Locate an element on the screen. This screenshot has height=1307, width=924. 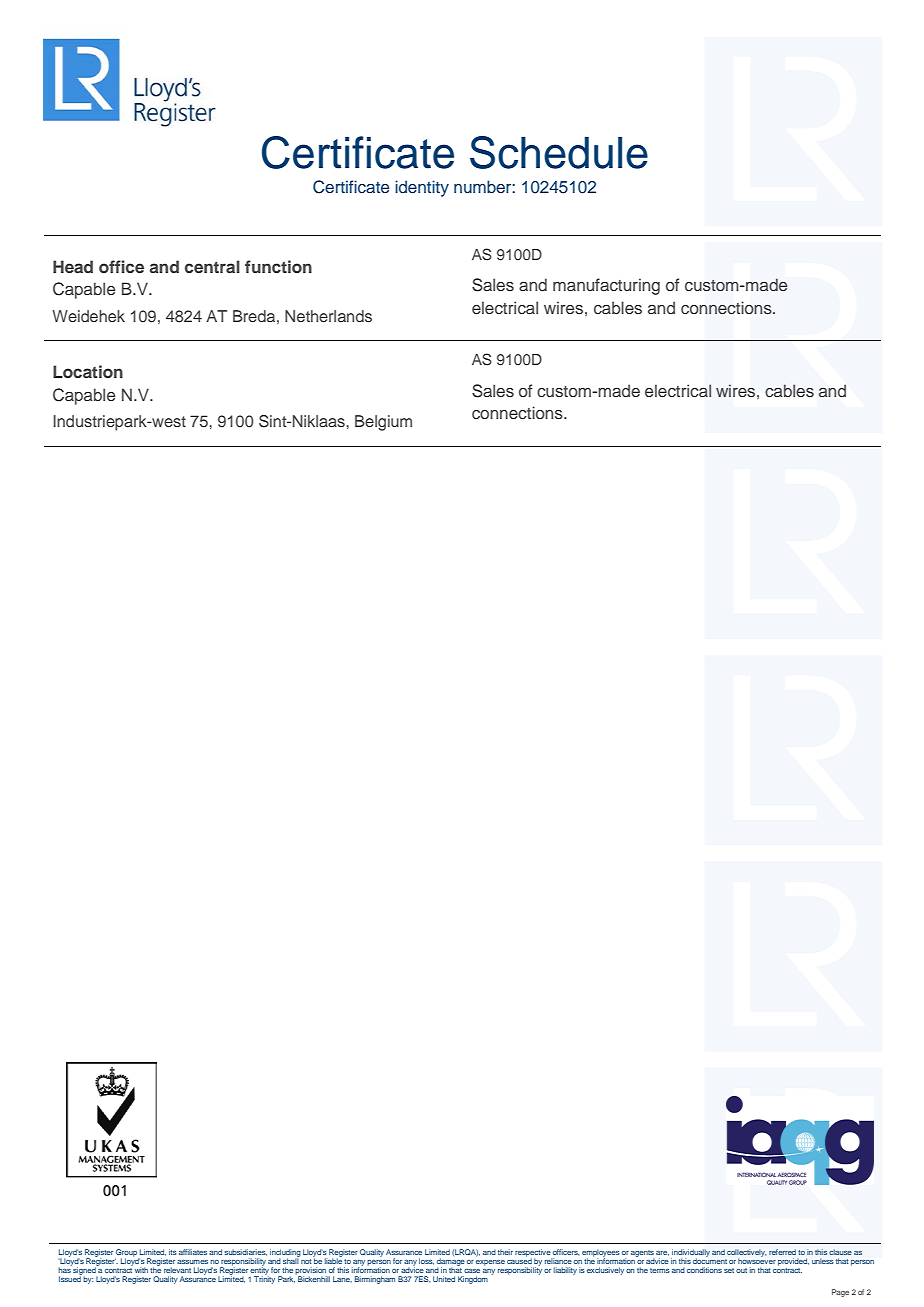
central is located at coordinates (212, 266).
